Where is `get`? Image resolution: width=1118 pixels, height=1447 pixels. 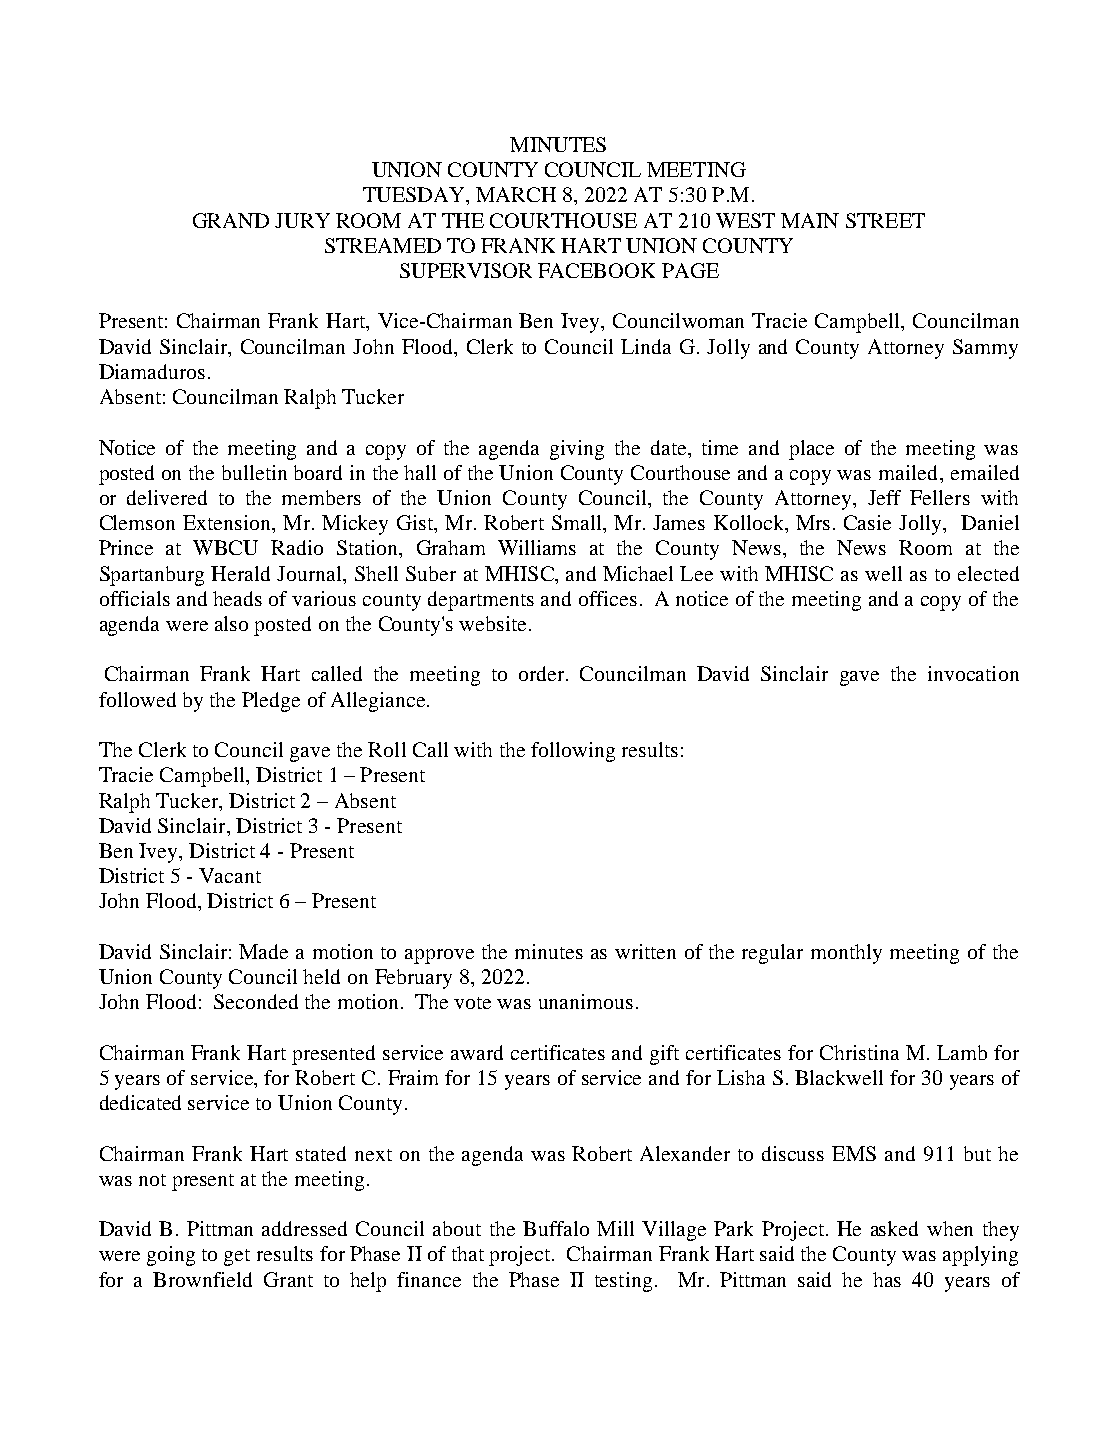 get is located at coordinates (237, 1257).
